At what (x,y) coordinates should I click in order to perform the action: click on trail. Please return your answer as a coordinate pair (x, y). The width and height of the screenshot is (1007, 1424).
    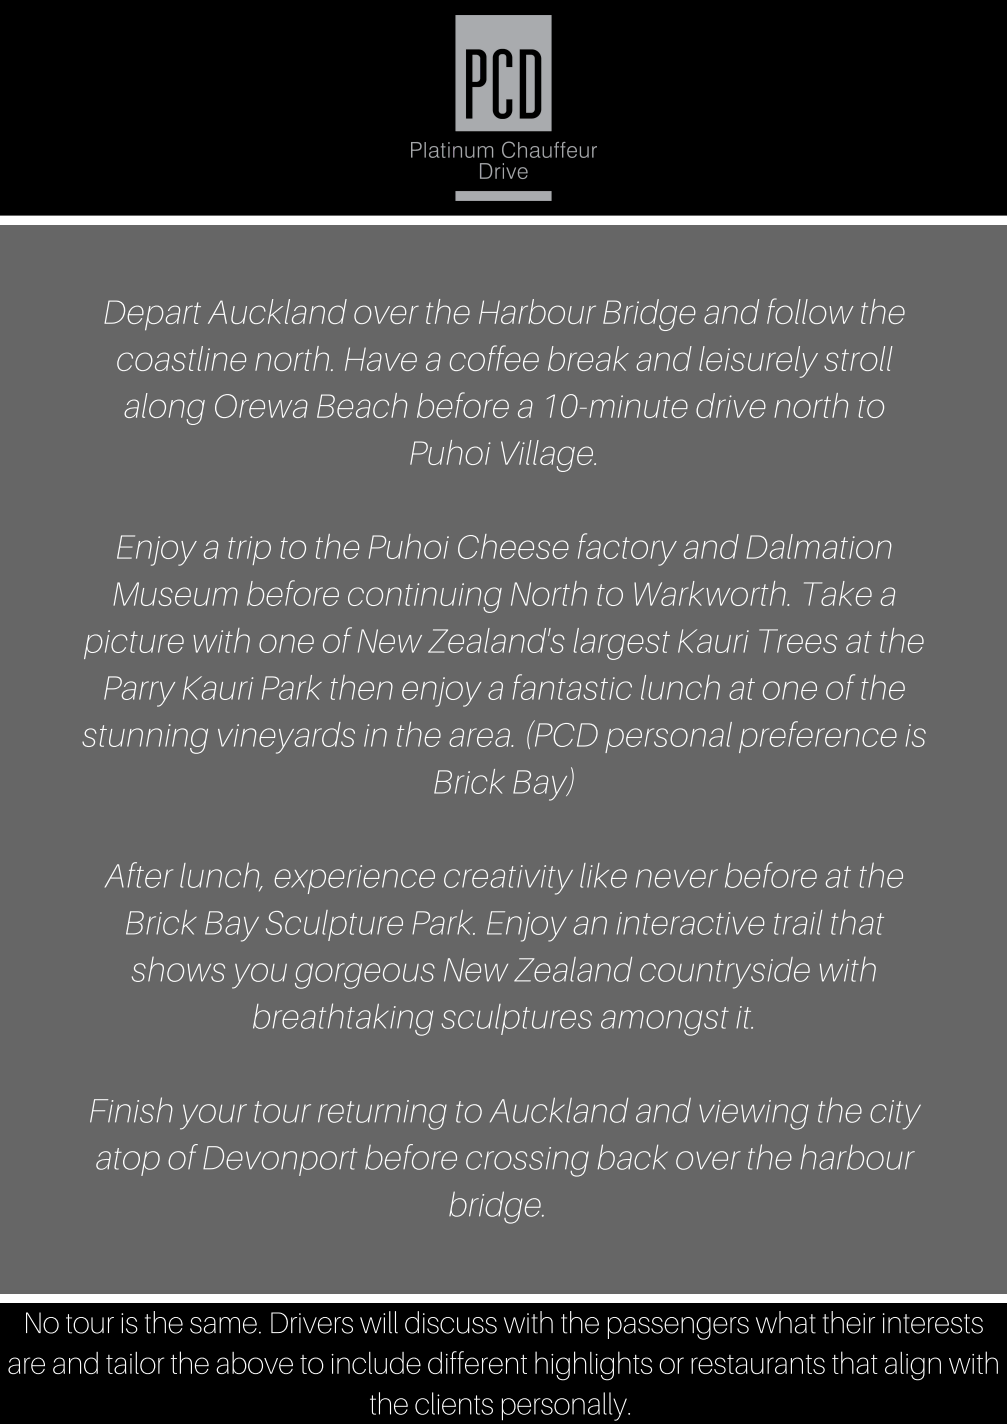
    Looking at the image, I should click on (798, 922).
